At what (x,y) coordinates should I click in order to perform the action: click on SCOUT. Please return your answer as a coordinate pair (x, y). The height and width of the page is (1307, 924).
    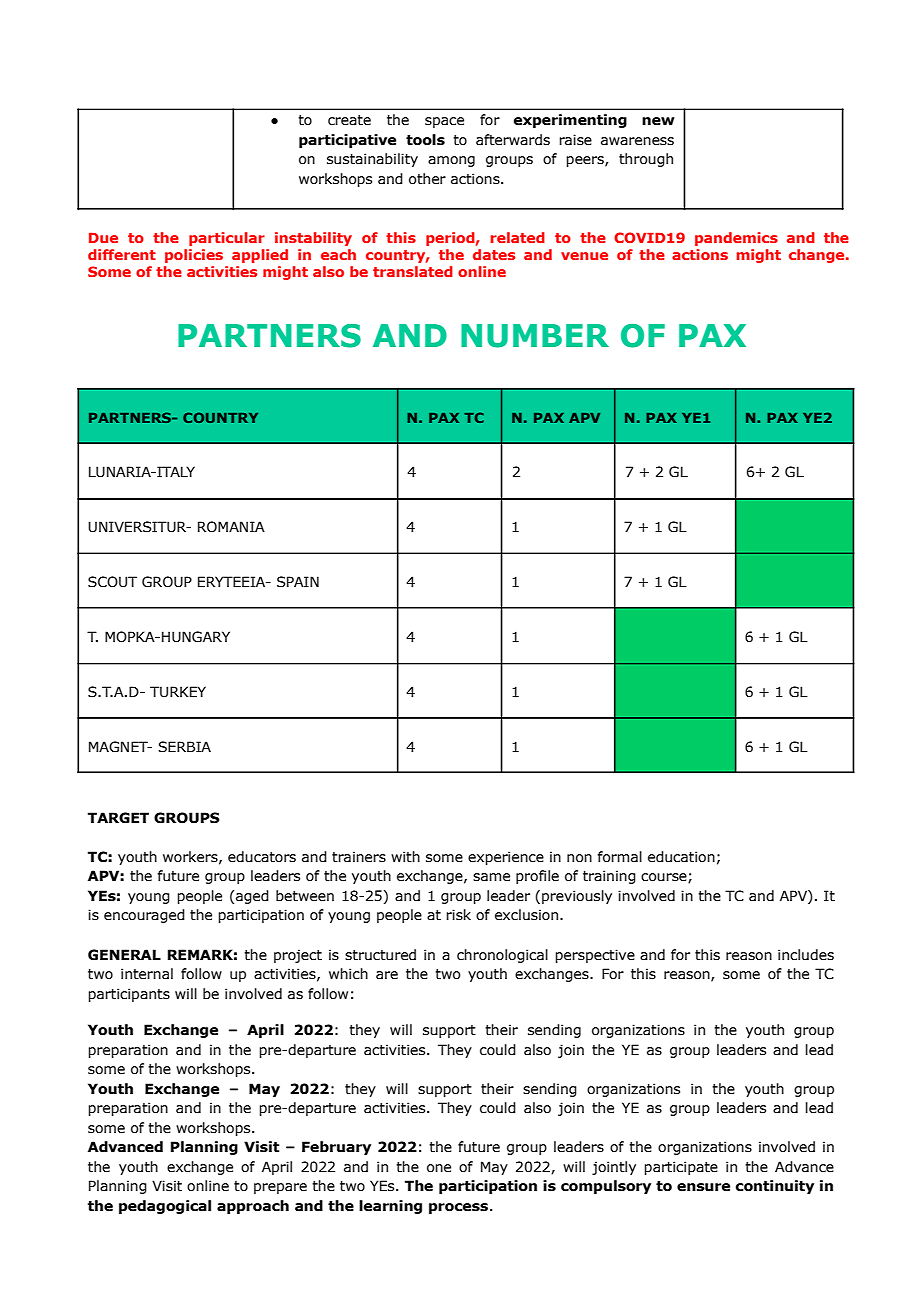
    Looking at the image, I should click on (112, 582).
